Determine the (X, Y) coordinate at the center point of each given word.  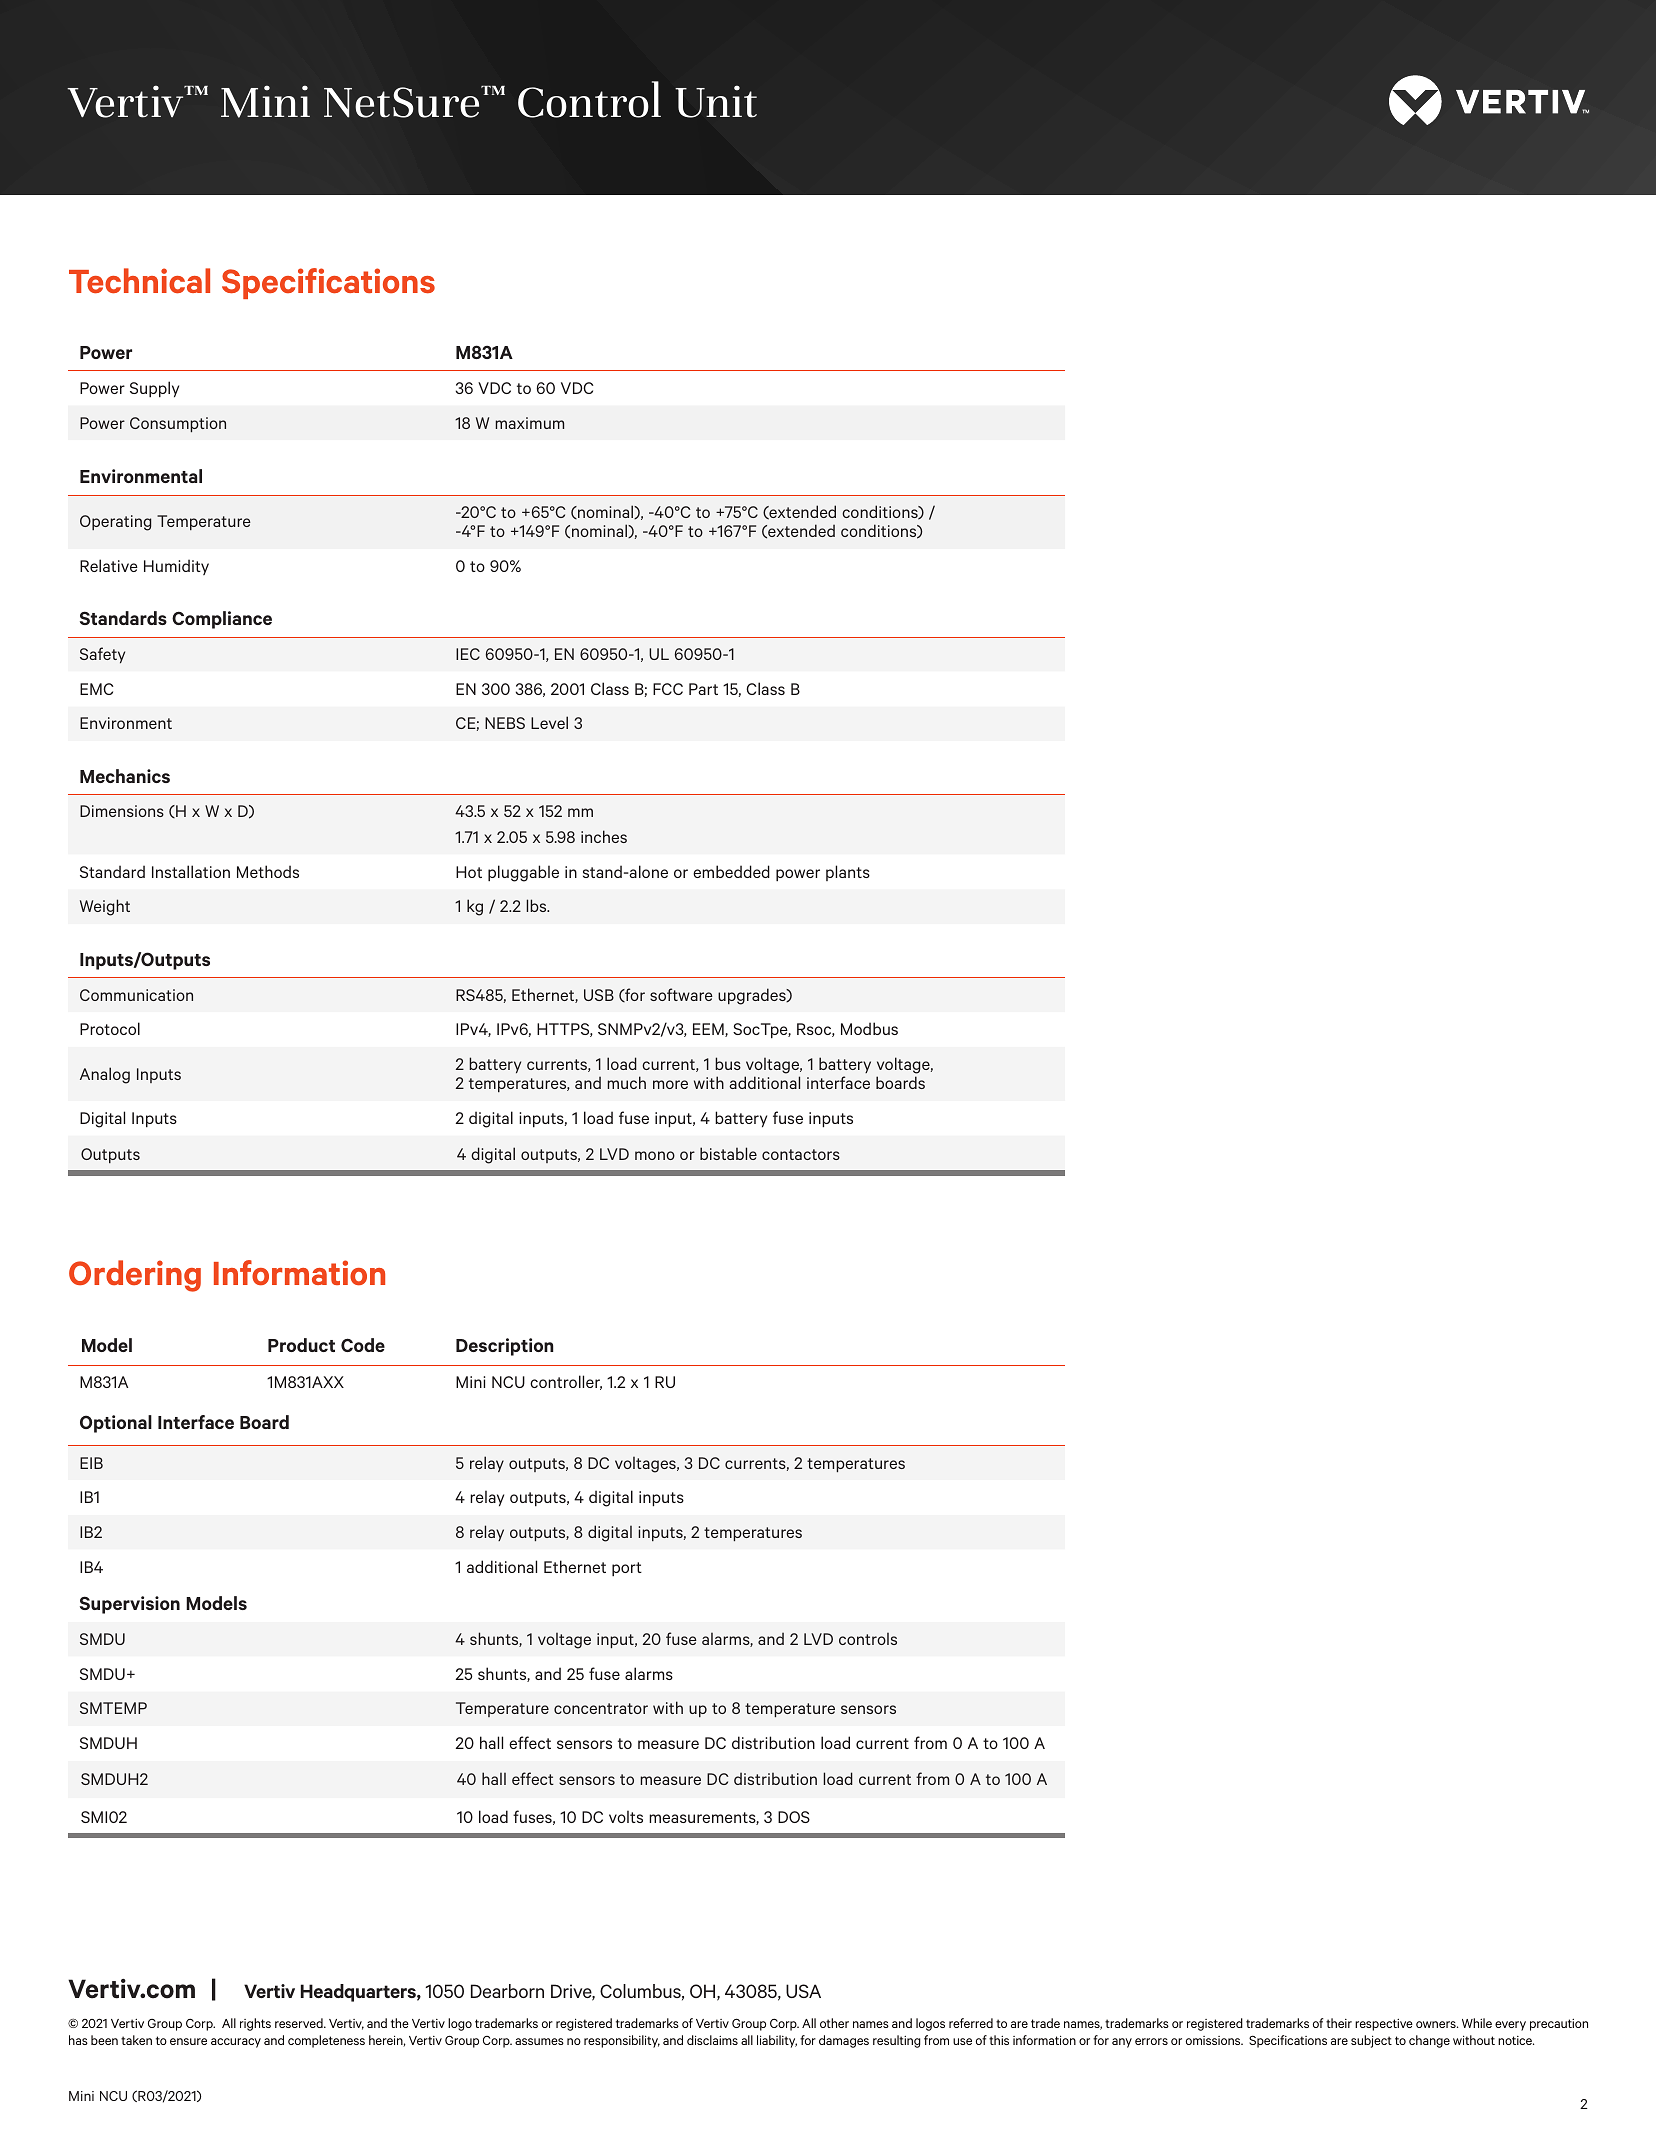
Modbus (869, 1028)
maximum (529, 423)
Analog (105, 1075)
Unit (716, 101)
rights (255, 2024)
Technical (139, 281)
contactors (801, 1154)
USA (803, 1991)
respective (1384, 2025)
